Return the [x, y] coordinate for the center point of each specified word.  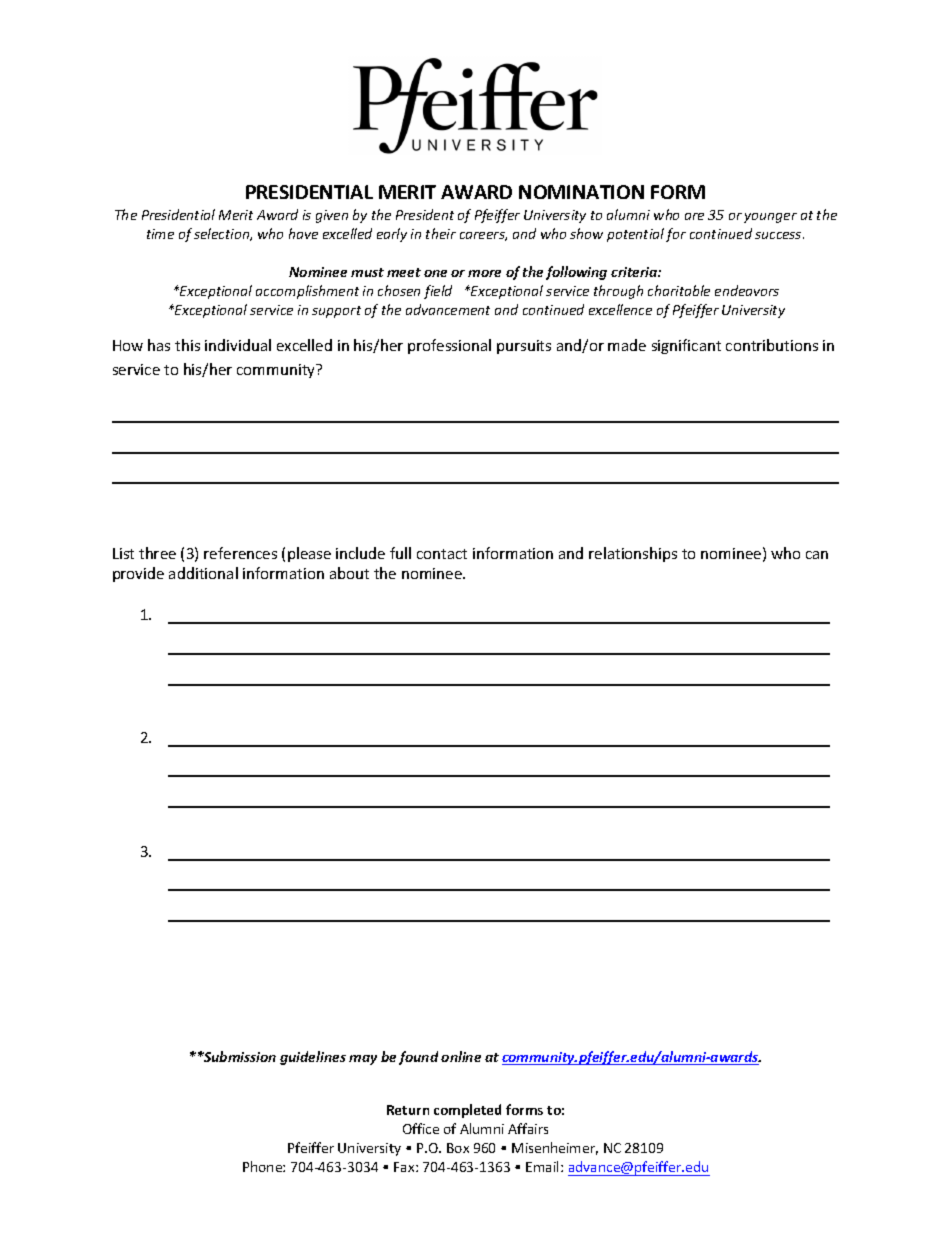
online [461, 1056]
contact [442, 554]
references [240, 553]
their [441, 233]
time [160, 234]
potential [635, 235]
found [418, 1058]
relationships [633, 554]
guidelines [313, 1058]
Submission [239, 1056]
